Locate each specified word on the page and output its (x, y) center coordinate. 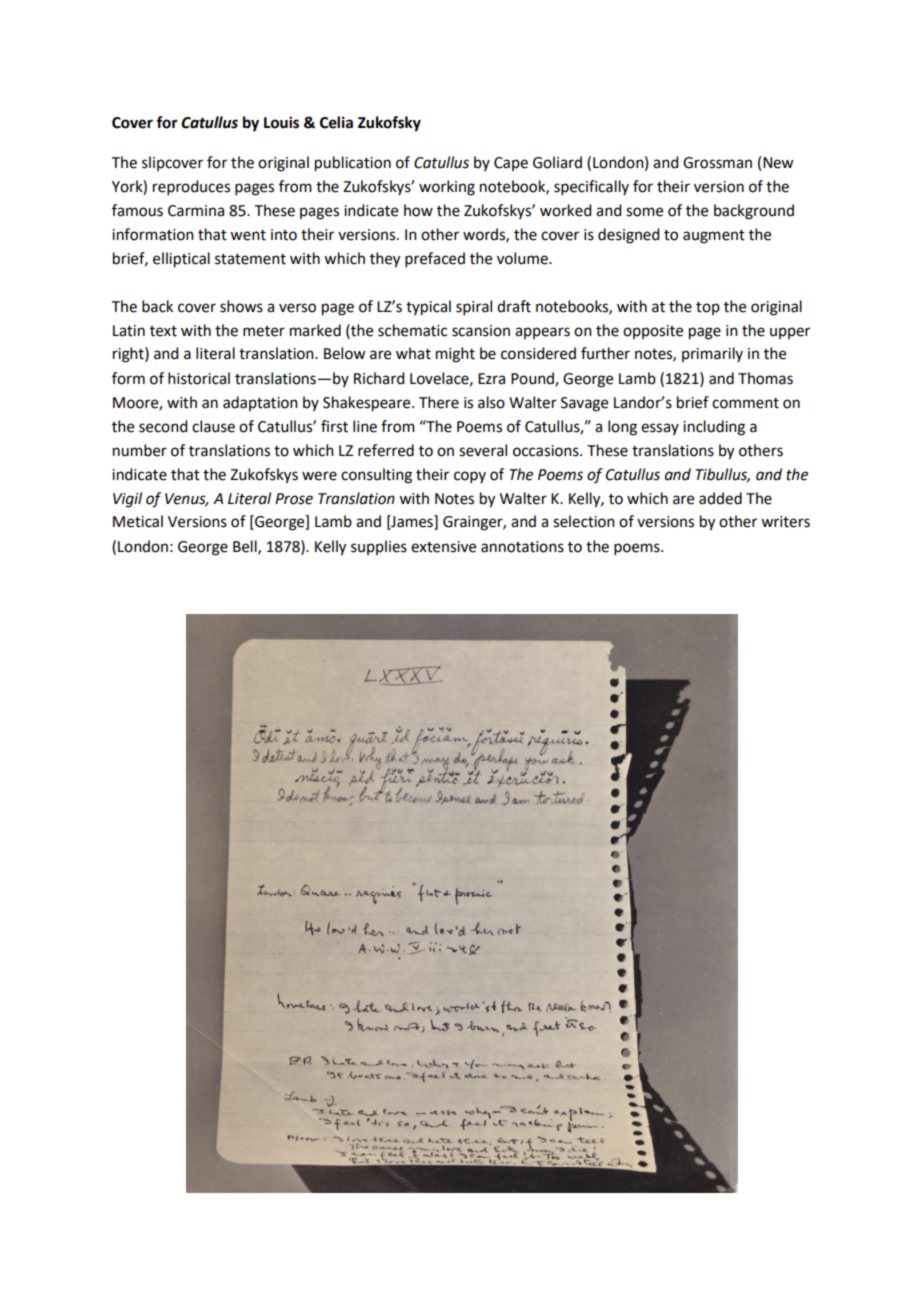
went (248, 235)
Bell (246, 547)
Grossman (717, 163)
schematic (412, 330)
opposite (653, 332)
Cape (511, 164)
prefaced (435, 259)
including (714, 428)
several (483, 450)
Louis (281, 122)
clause (213, 426)
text (163, 331)
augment (714, 237)
